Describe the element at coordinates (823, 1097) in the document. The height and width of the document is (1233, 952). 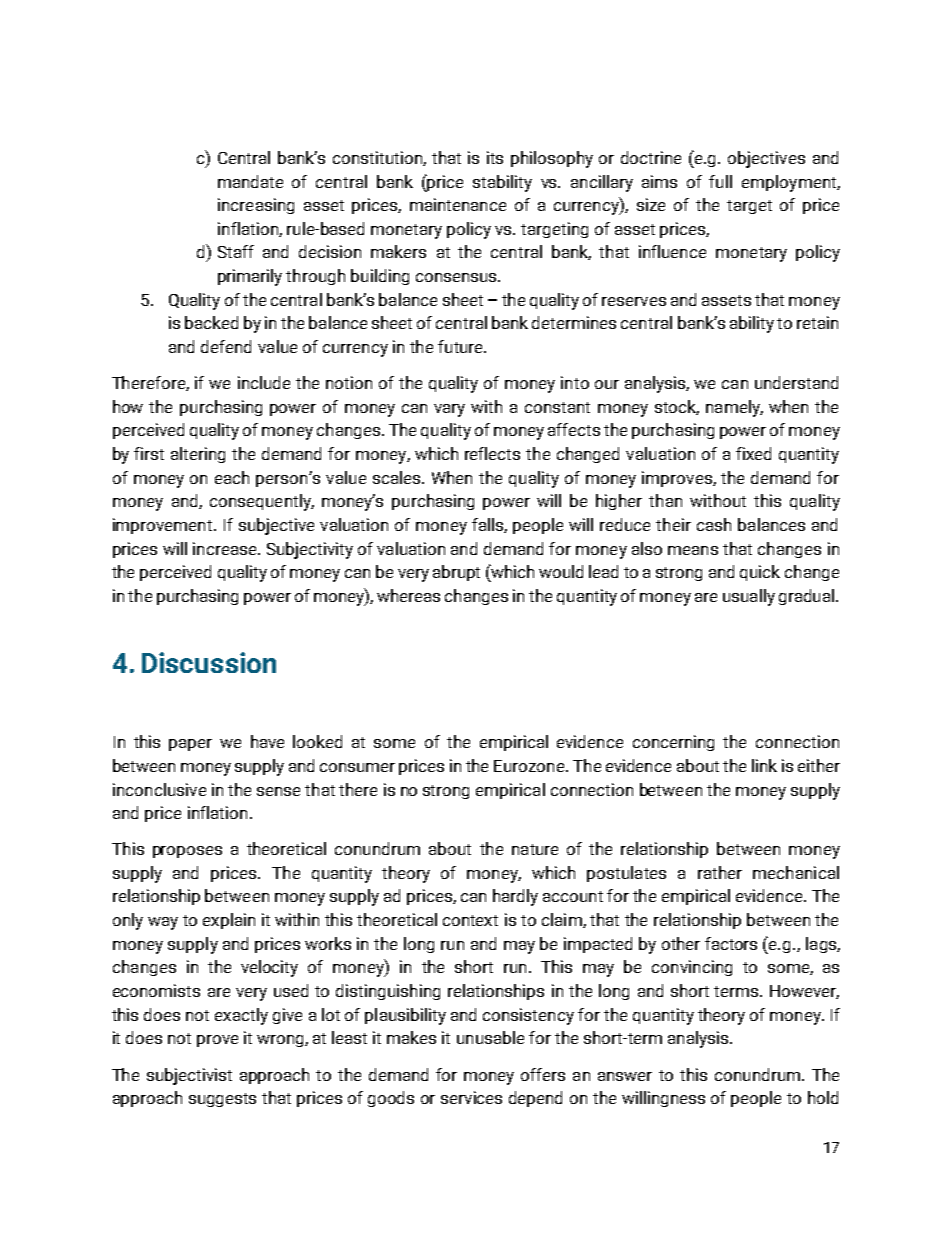
I see `hold` at that location.
